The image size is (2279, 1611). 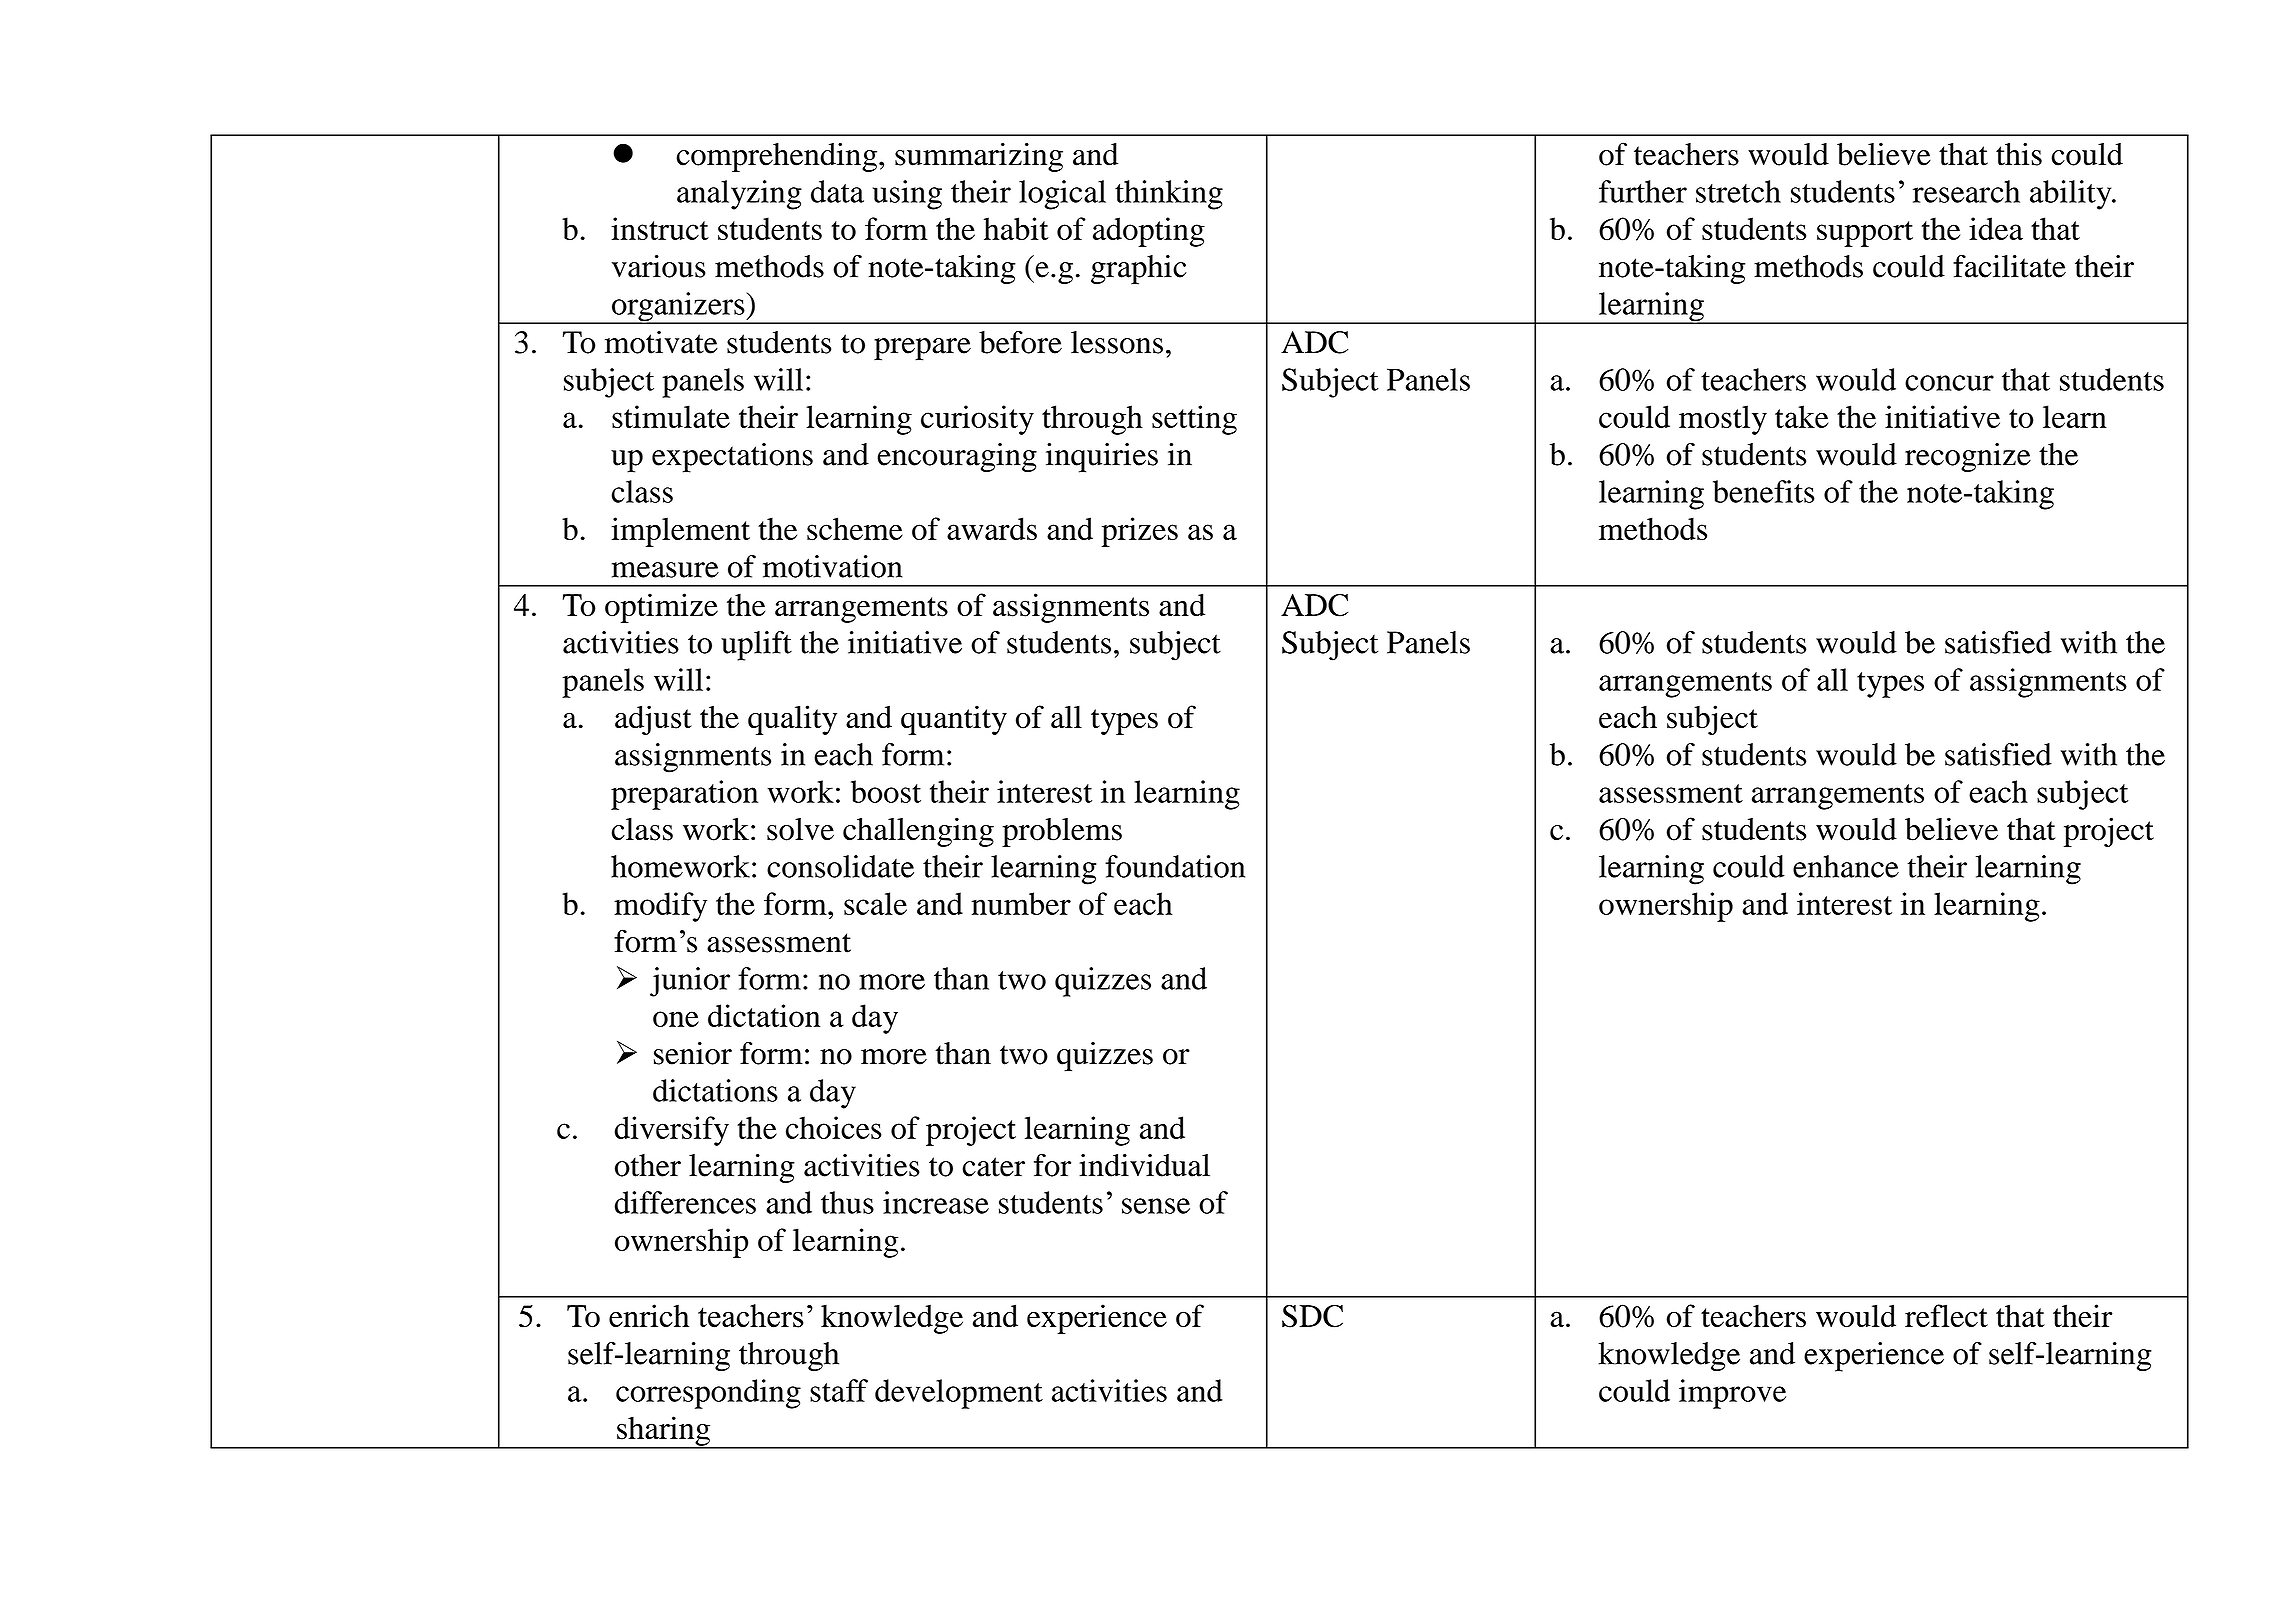 I want to click on research, so click(x=1966, y=191).
